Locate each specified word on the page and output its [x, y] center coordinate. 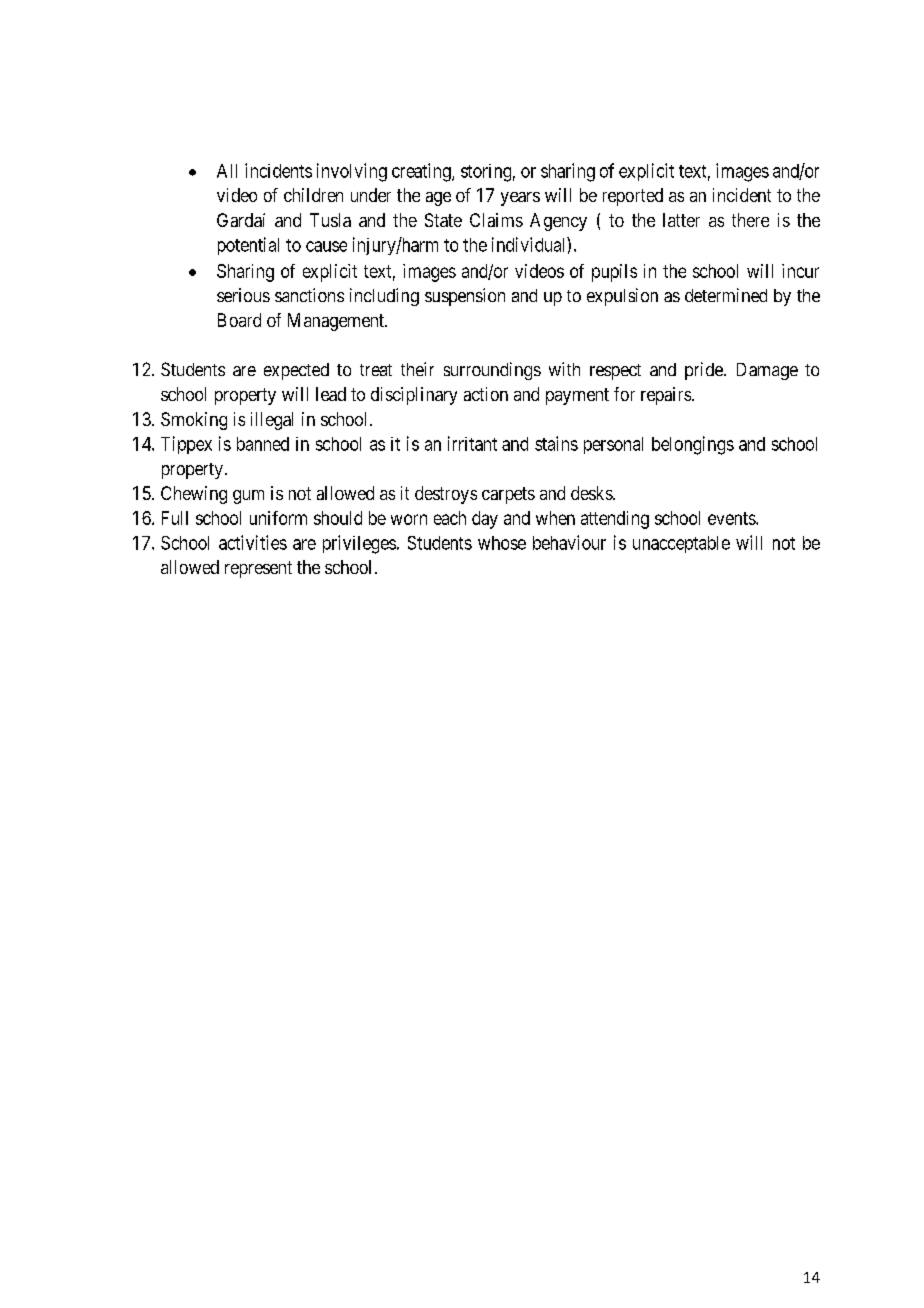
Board [239, 320]
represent [258, 569]
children [313, 195]
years [520, 199]
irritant [472, 443]
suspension [465, 297]
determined [726, 295]
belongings [693, 445]
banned [263, 444]
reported [633, 197]
